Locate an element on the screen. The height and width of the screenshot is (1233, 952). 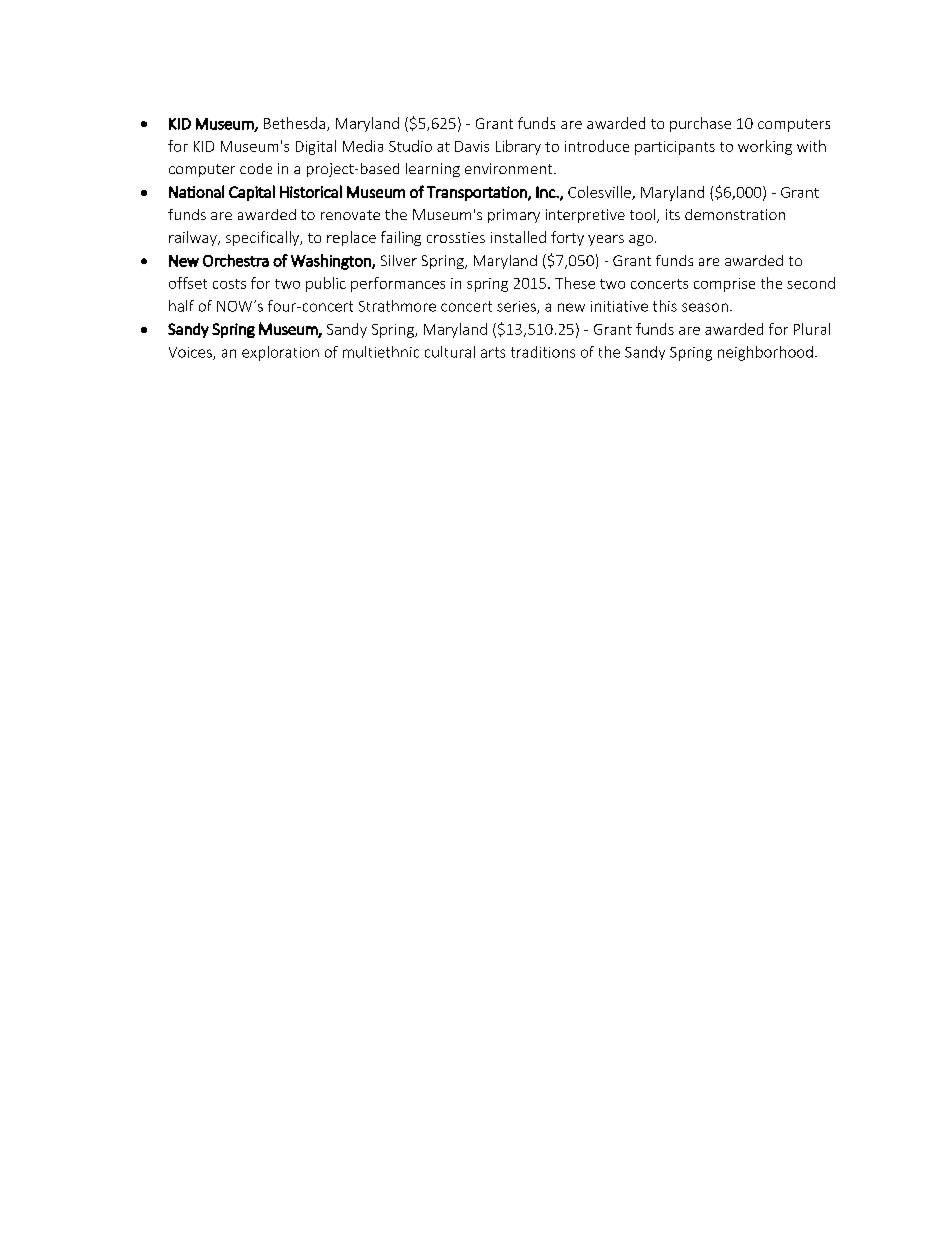
Bethesda is located at coordinates (296, 124).
